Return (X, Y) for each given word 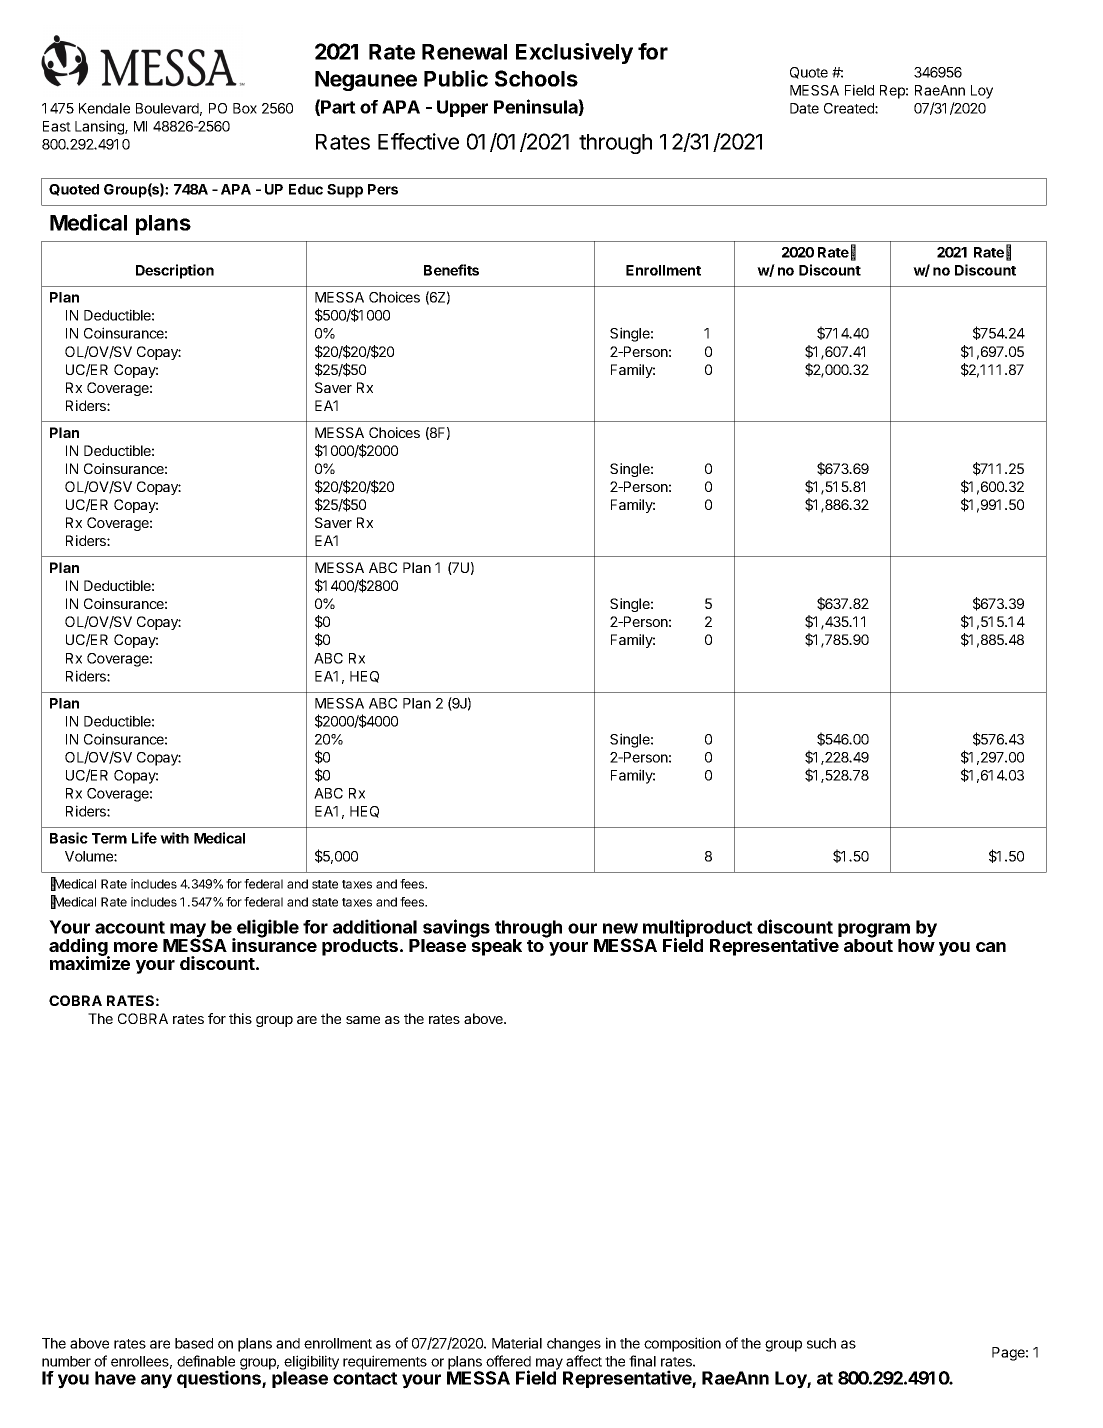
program (874, 931)
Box (245, 108)
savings (455, 929)
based (194, 1343)
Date (804, 108)
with (174, 838)
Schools (536, 78)
